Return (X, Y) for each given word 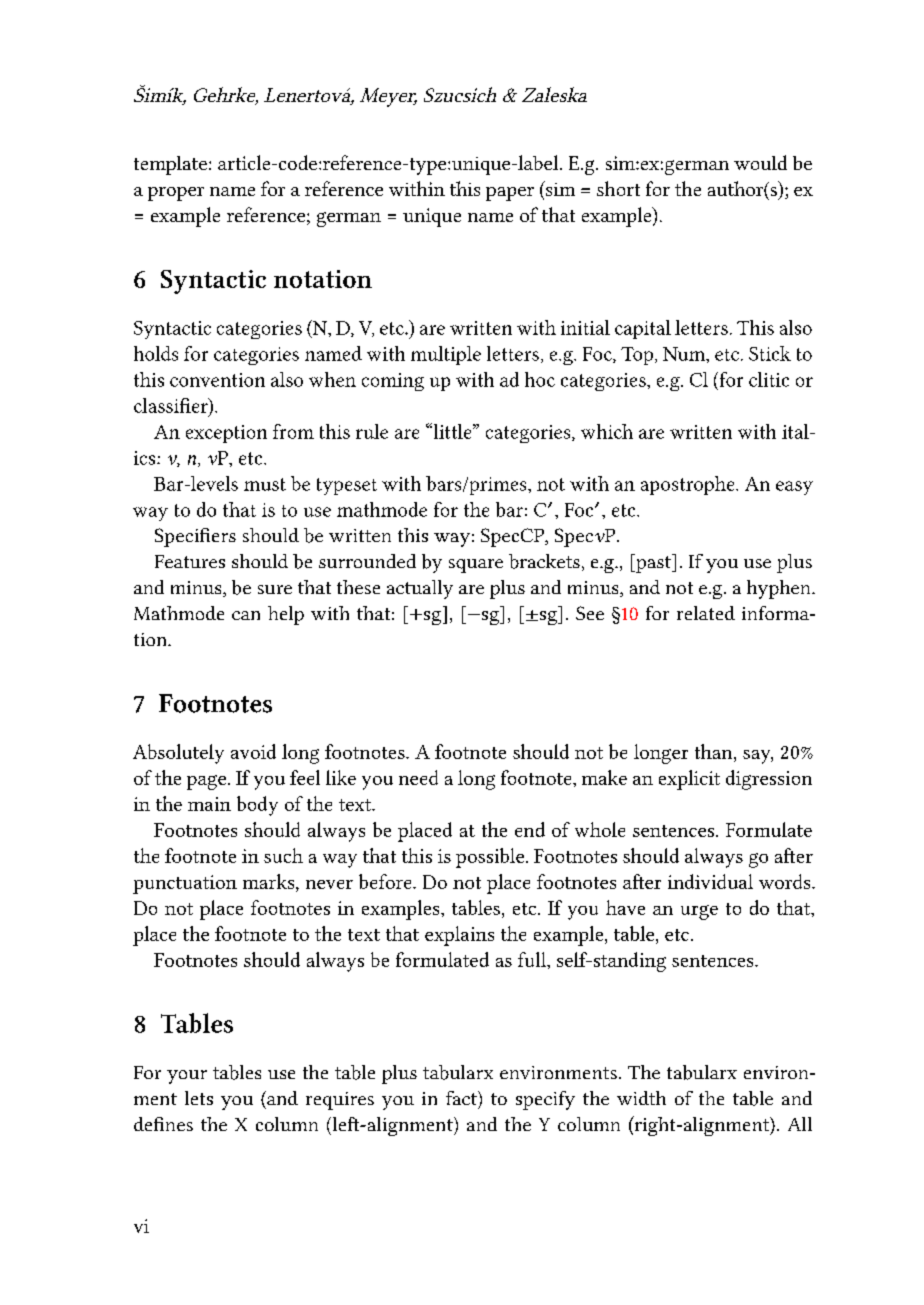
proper (176, 194)
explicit (689, 780)
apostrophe (689, 485)
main (209, 804)
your (187, 1077)
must (265, 484)
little (452, 431)
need (418, 777)
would (760, 162)
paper (510, 194)
